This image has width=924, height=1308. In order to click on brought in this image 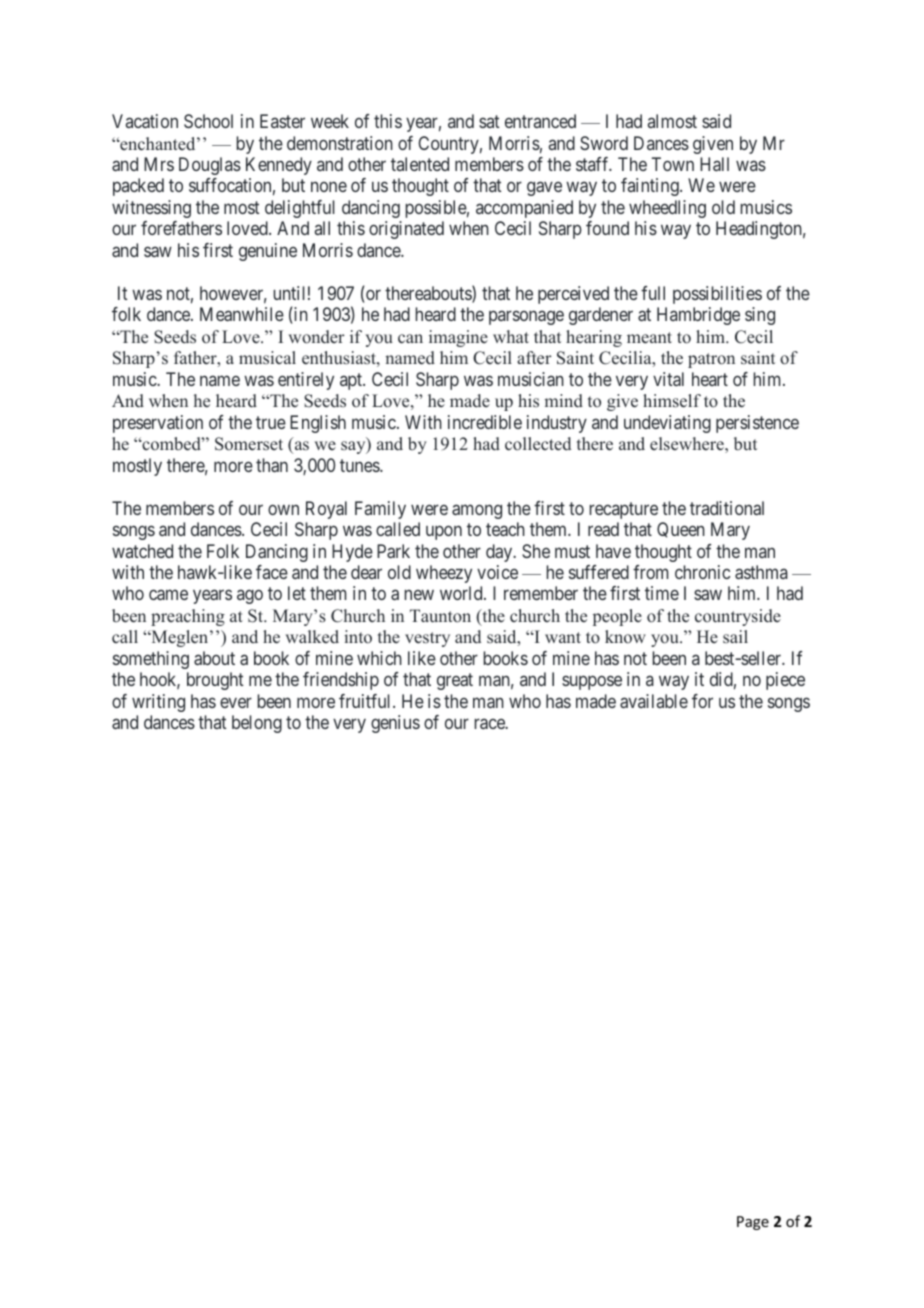, I will do `click(215, 681)`.
